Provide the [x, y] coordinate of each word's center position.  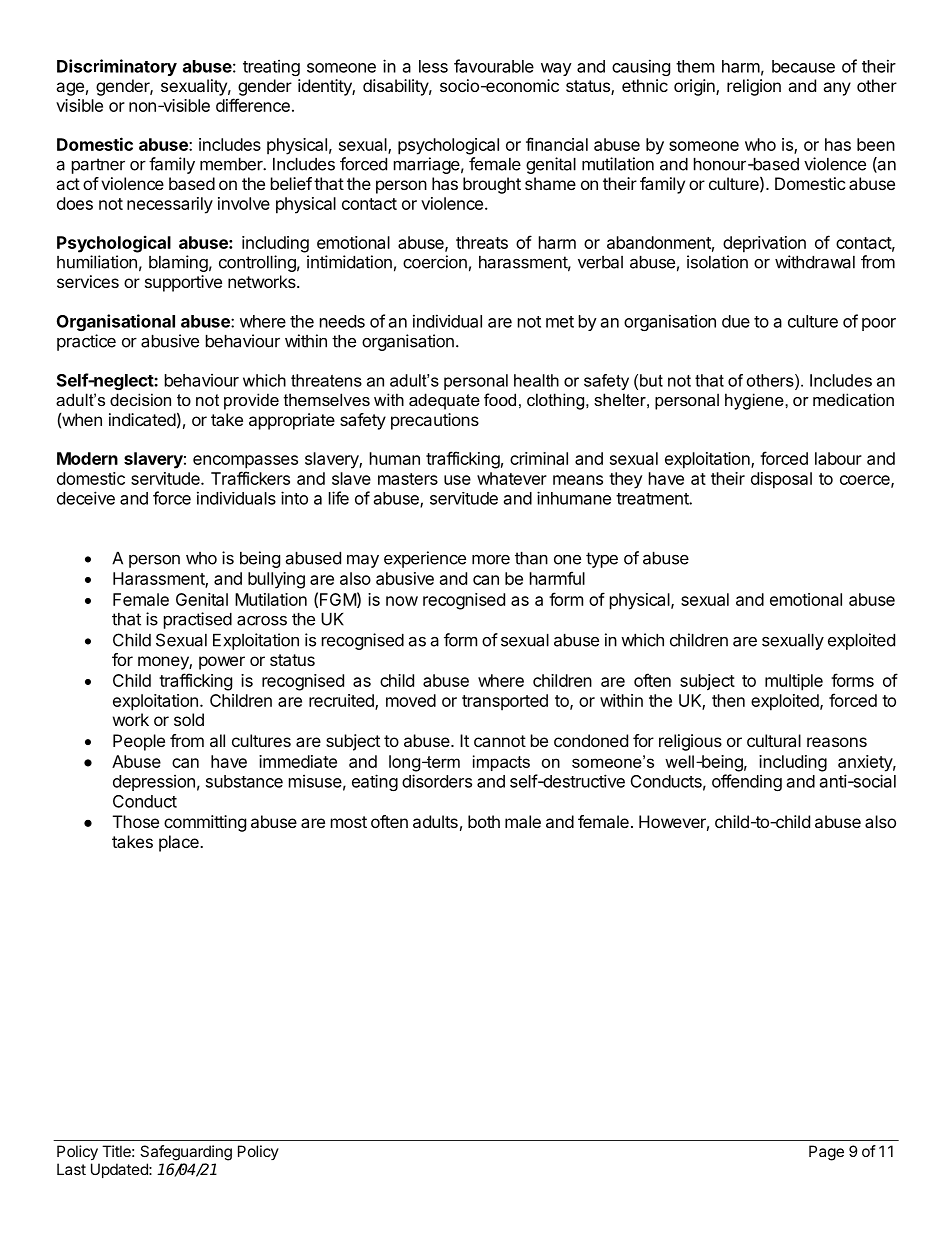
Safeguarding [186, 1153]
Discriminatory [117, 67]
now [402, 601]
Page [826, 1153]
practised [198, 620]
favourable [494, 66]
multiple [794, 682]
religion [754, 87]
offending [747, 782]
